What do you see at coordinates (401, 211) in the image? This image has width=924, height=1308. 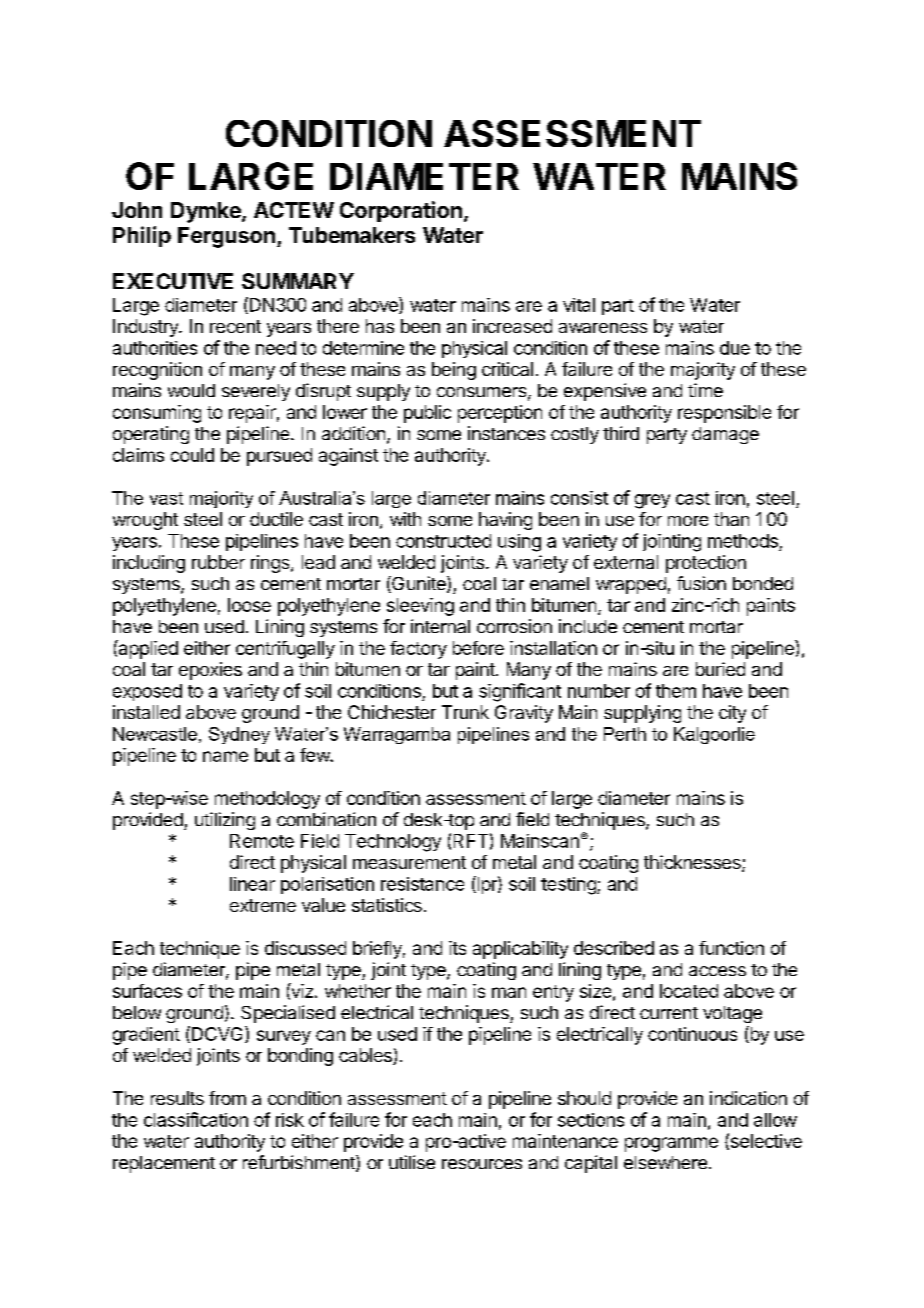 I see `Corporation` at bounding box center [401, 211].
